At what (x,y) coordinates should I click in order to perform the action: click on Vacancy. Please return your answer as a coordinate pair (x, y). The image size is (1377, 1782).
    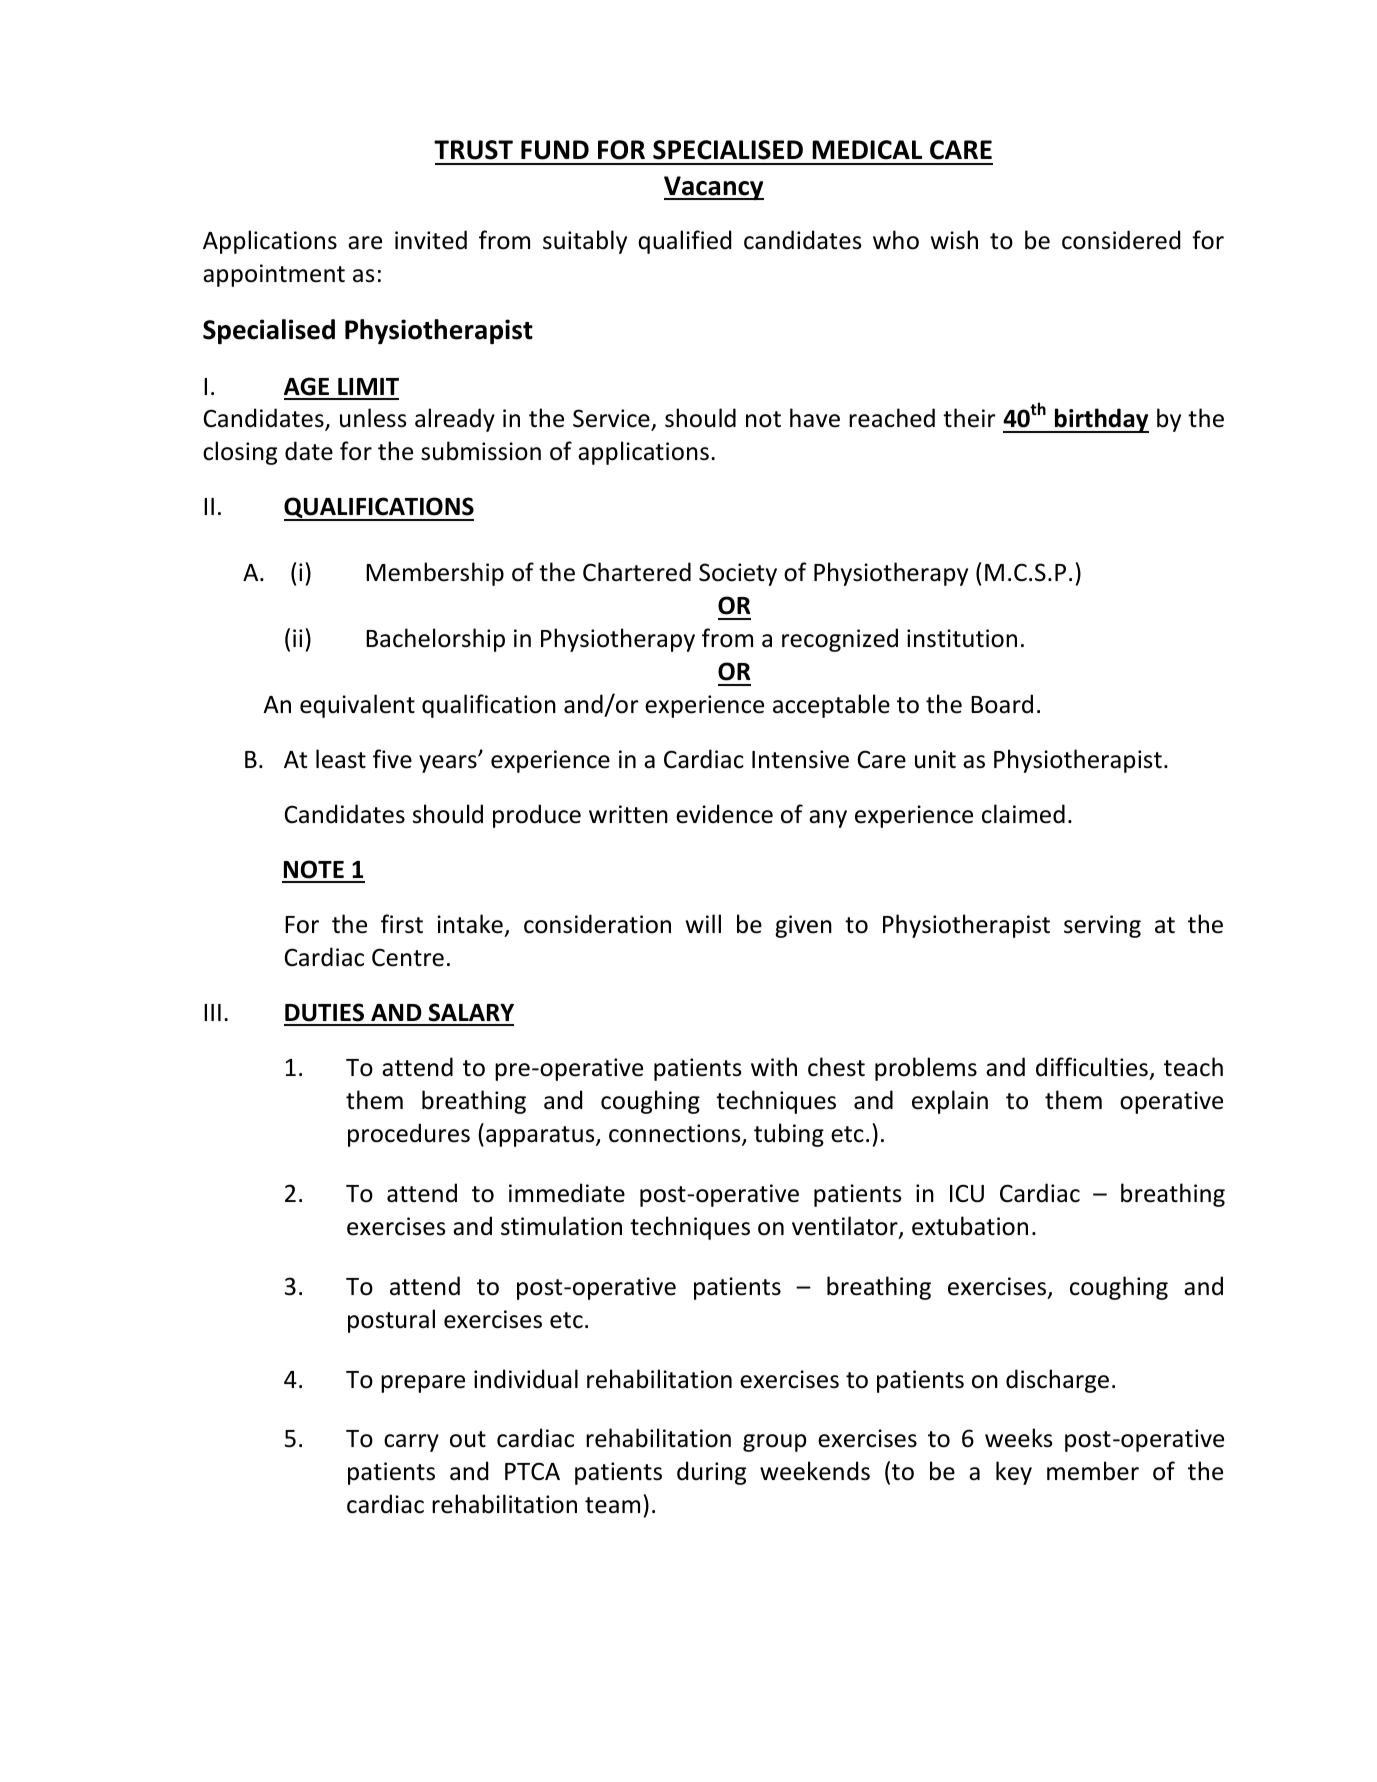
    Looking at the image, I should click on (714, 188).
